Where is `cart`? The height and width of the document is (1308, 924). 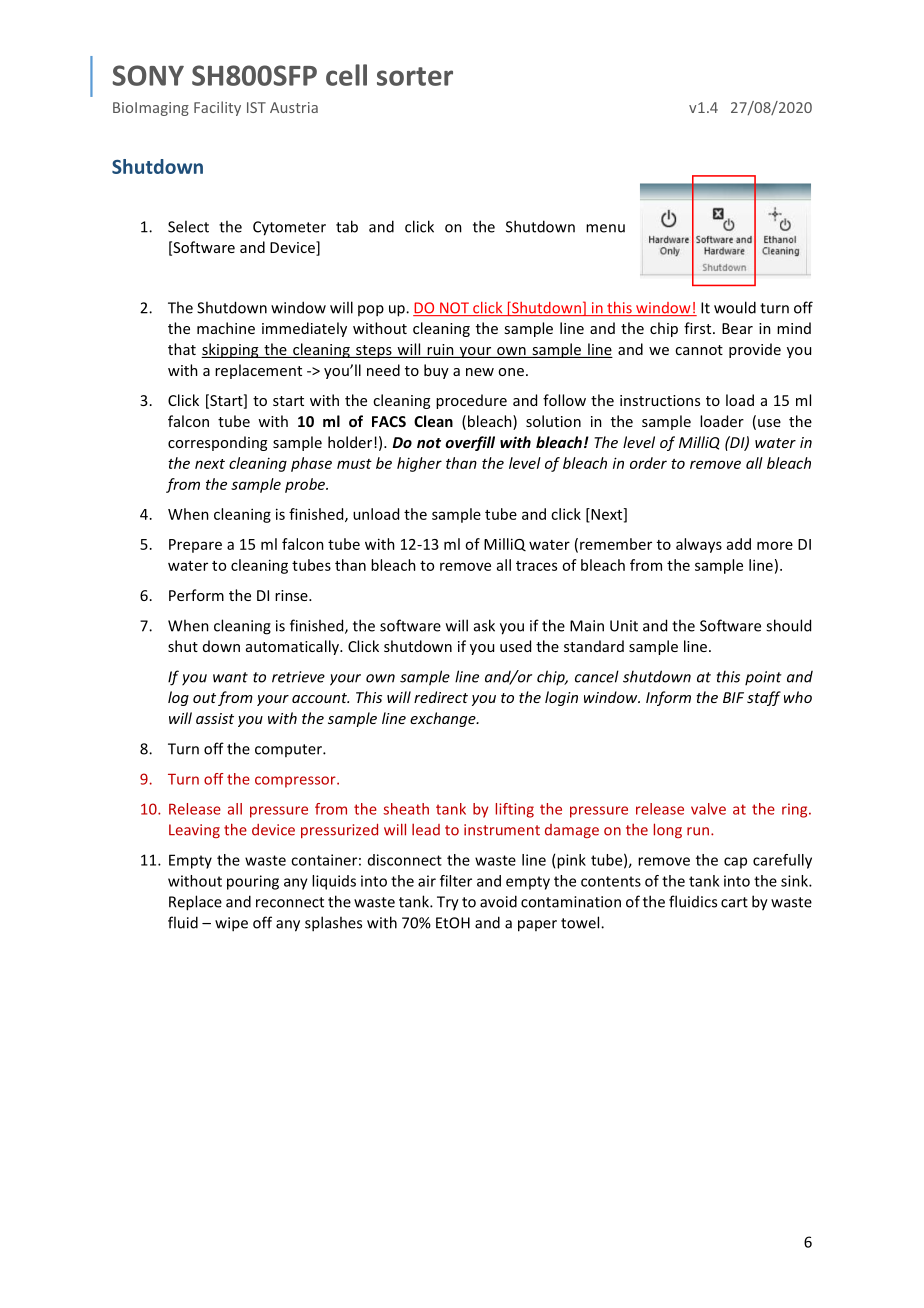 cart is located at coordinates (734, 902).
